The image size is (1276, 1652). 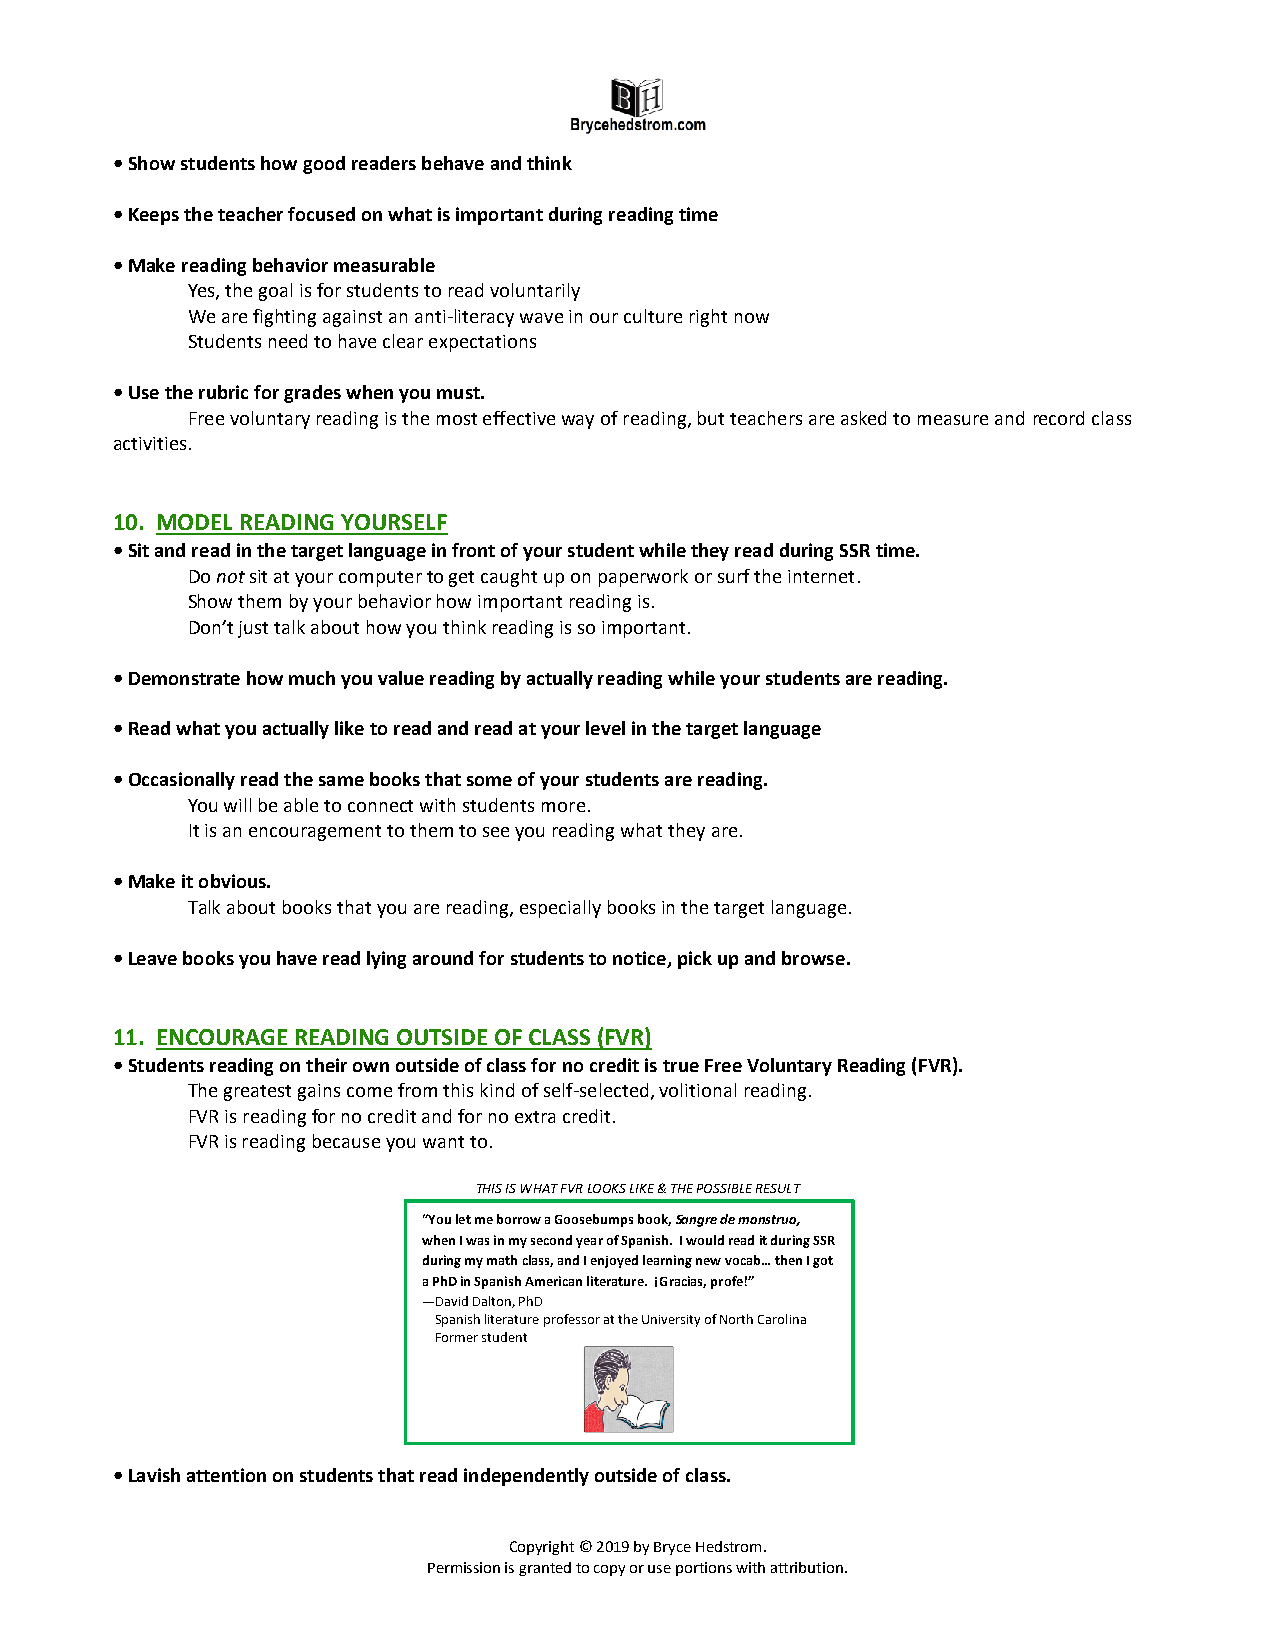 What do you see at coordinates (560, 909) in the screenshot?
I see `especially` at bounding box center [560, 909].
